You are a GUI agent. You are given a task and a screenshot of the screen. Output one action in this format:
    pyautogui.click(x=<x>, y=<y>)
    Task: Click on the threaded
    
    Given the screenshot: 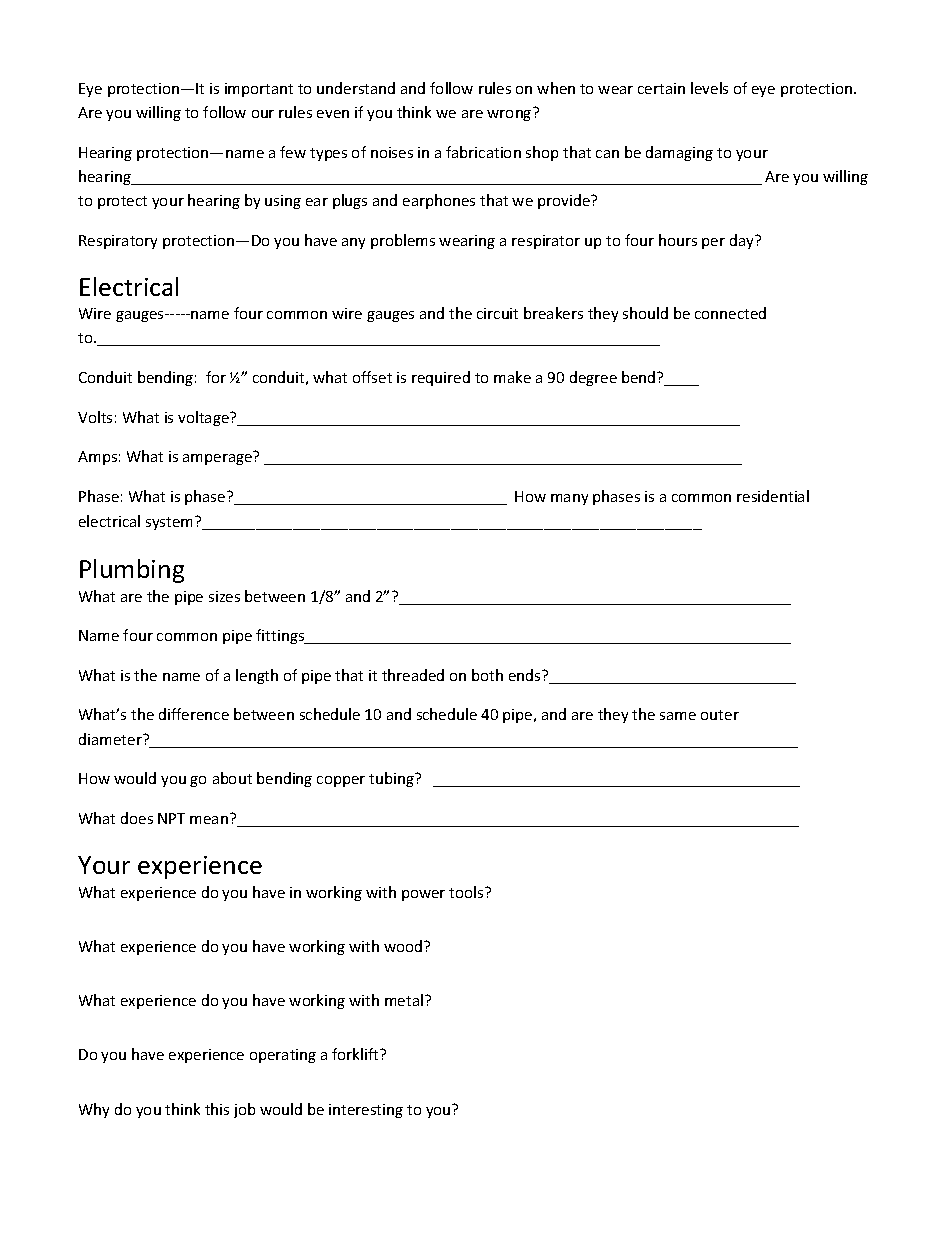 What is the action you would take?
    pyautogui.click(x=413, y=675)
